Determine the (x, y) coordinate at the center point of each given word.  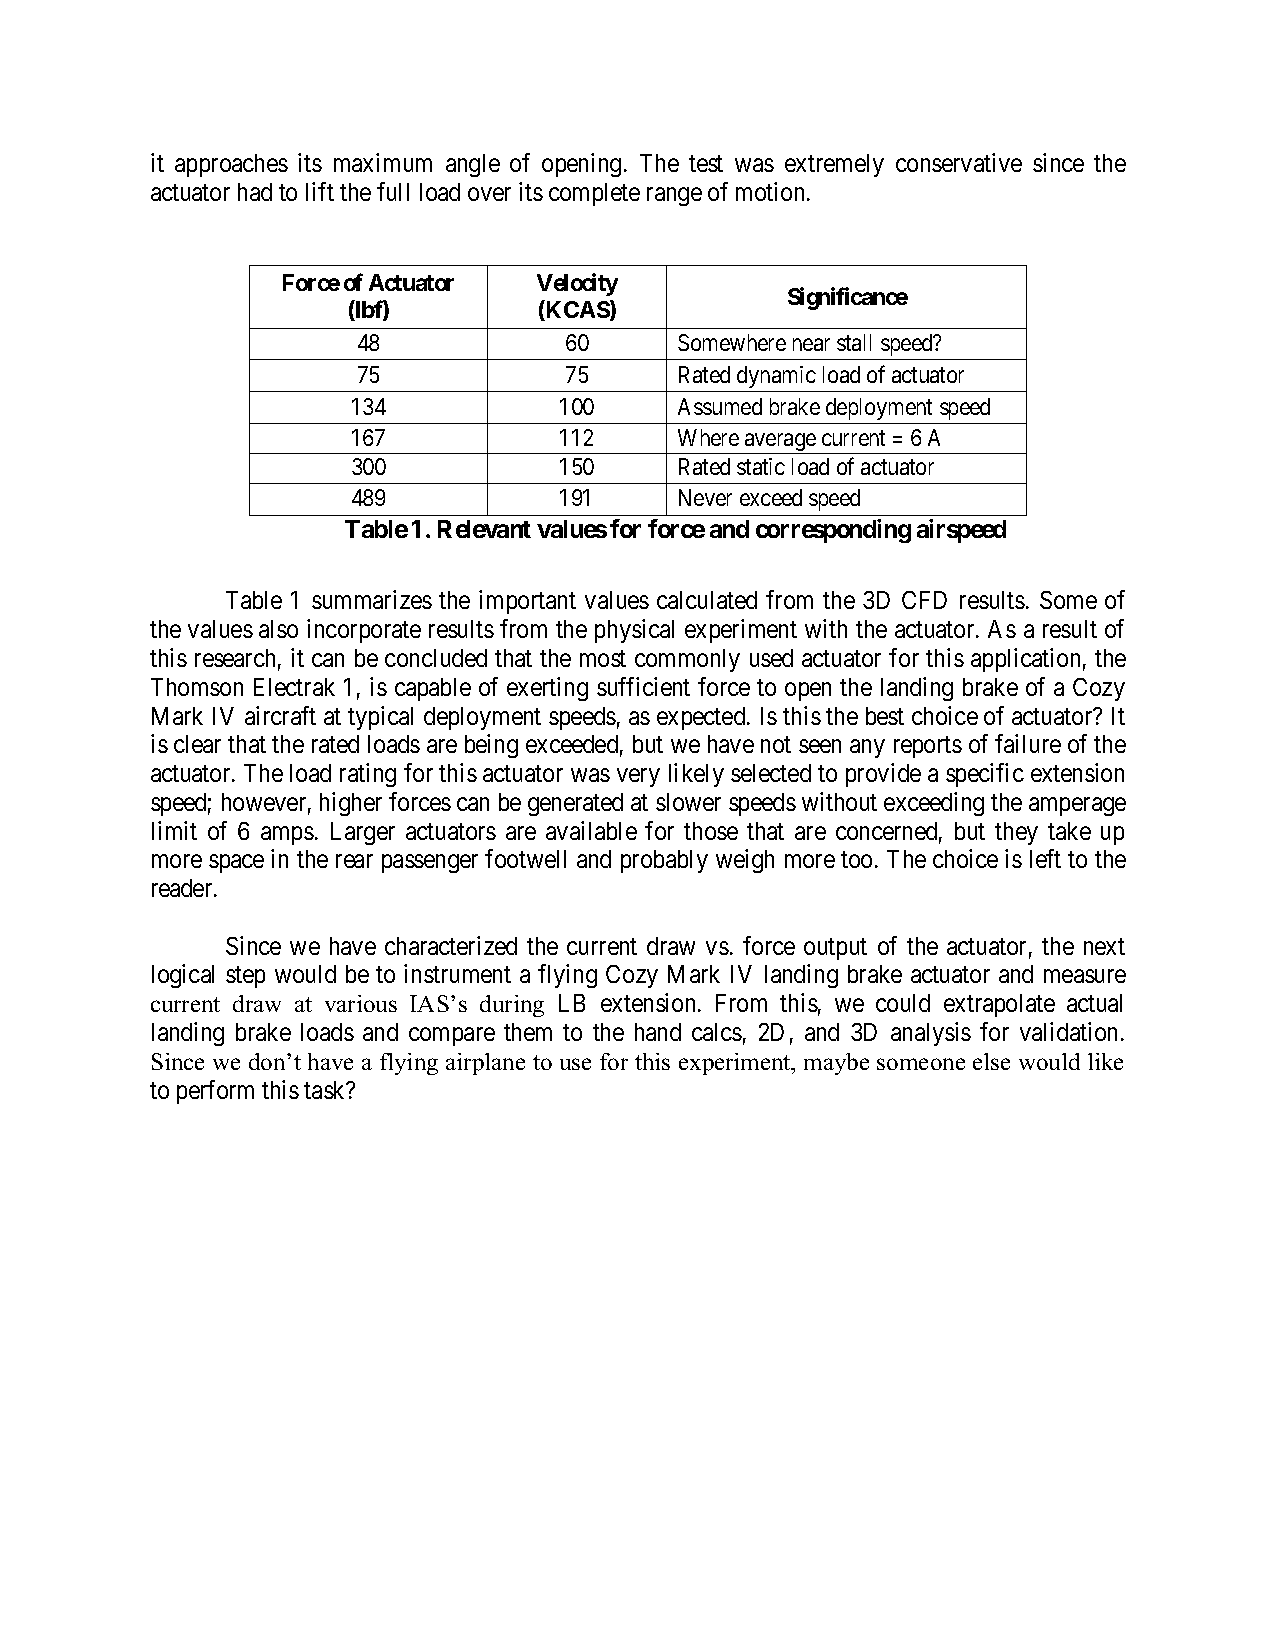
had (255, 192)
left (1045, 858)
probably (664, 861)
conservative (959, 162)
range (674, 196)
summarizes (372, 599)
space (236, 864)
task (326, 1090)
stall (854, 342)
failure (1028, 743)
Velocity (577, 285)
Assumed (720, 406)
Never (705, 497)
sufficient (643, 686)
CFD (924, 600)
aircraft (280, 715)
